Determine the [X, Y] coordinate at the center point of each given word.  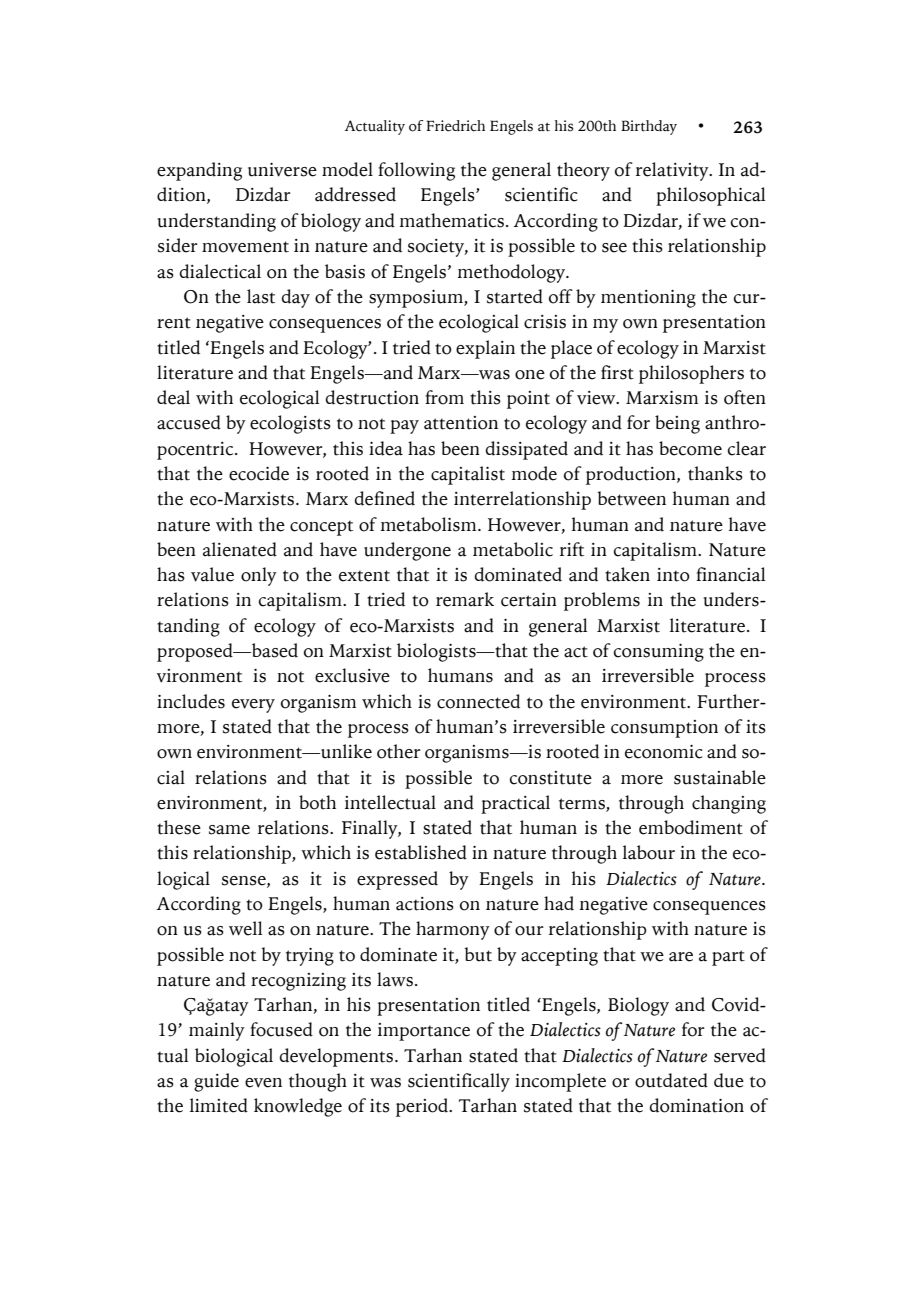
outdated [671, 1080]
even [263, 1083]
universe [282, 170]
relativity [673, 171]
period [423, 1107]
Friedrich [455, 126]
